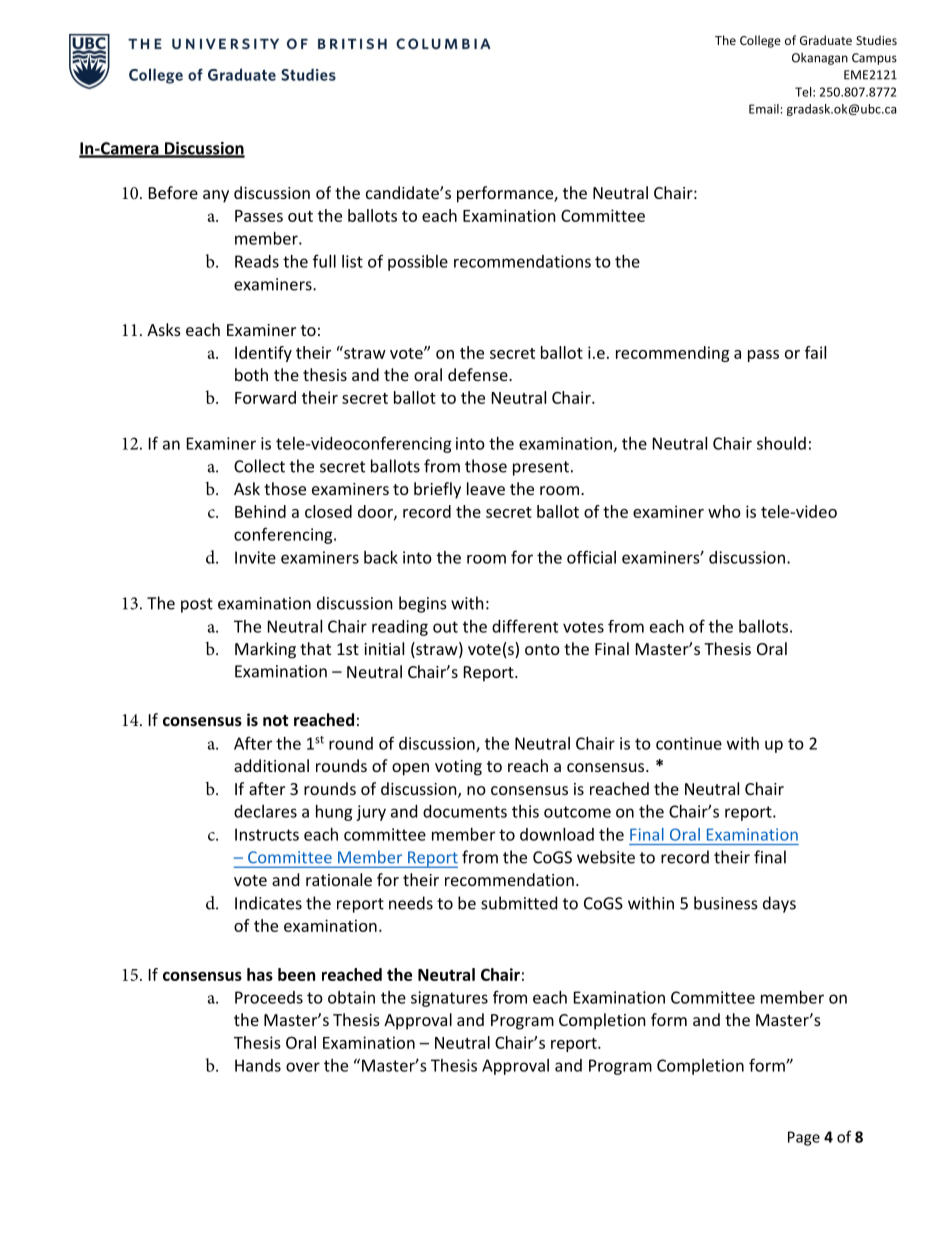 The width and height of the screenshot is (952, 1233). I want to click on Email, so click(764, 109).
